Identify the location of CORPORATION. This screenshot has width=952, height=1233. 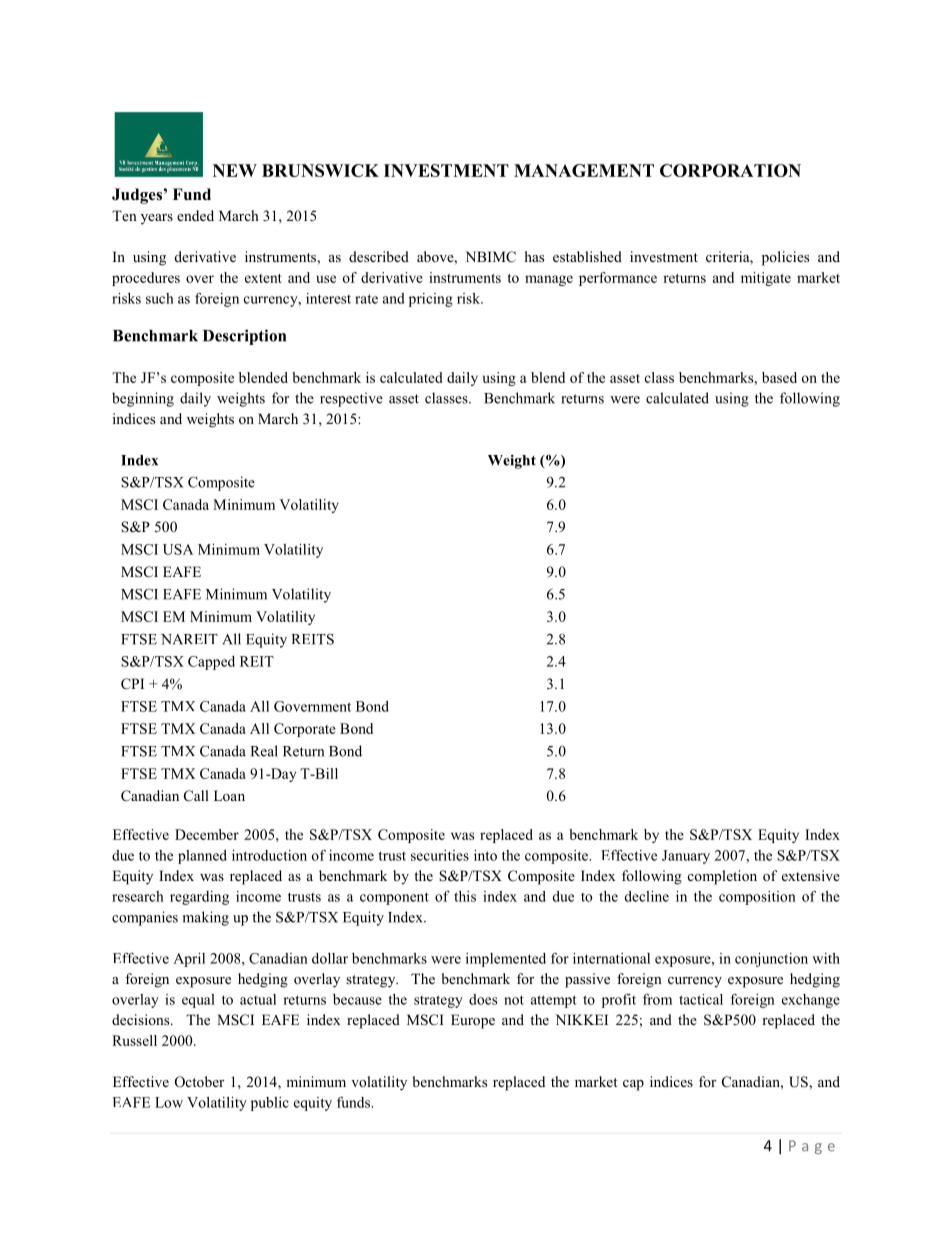
(730, 170).
